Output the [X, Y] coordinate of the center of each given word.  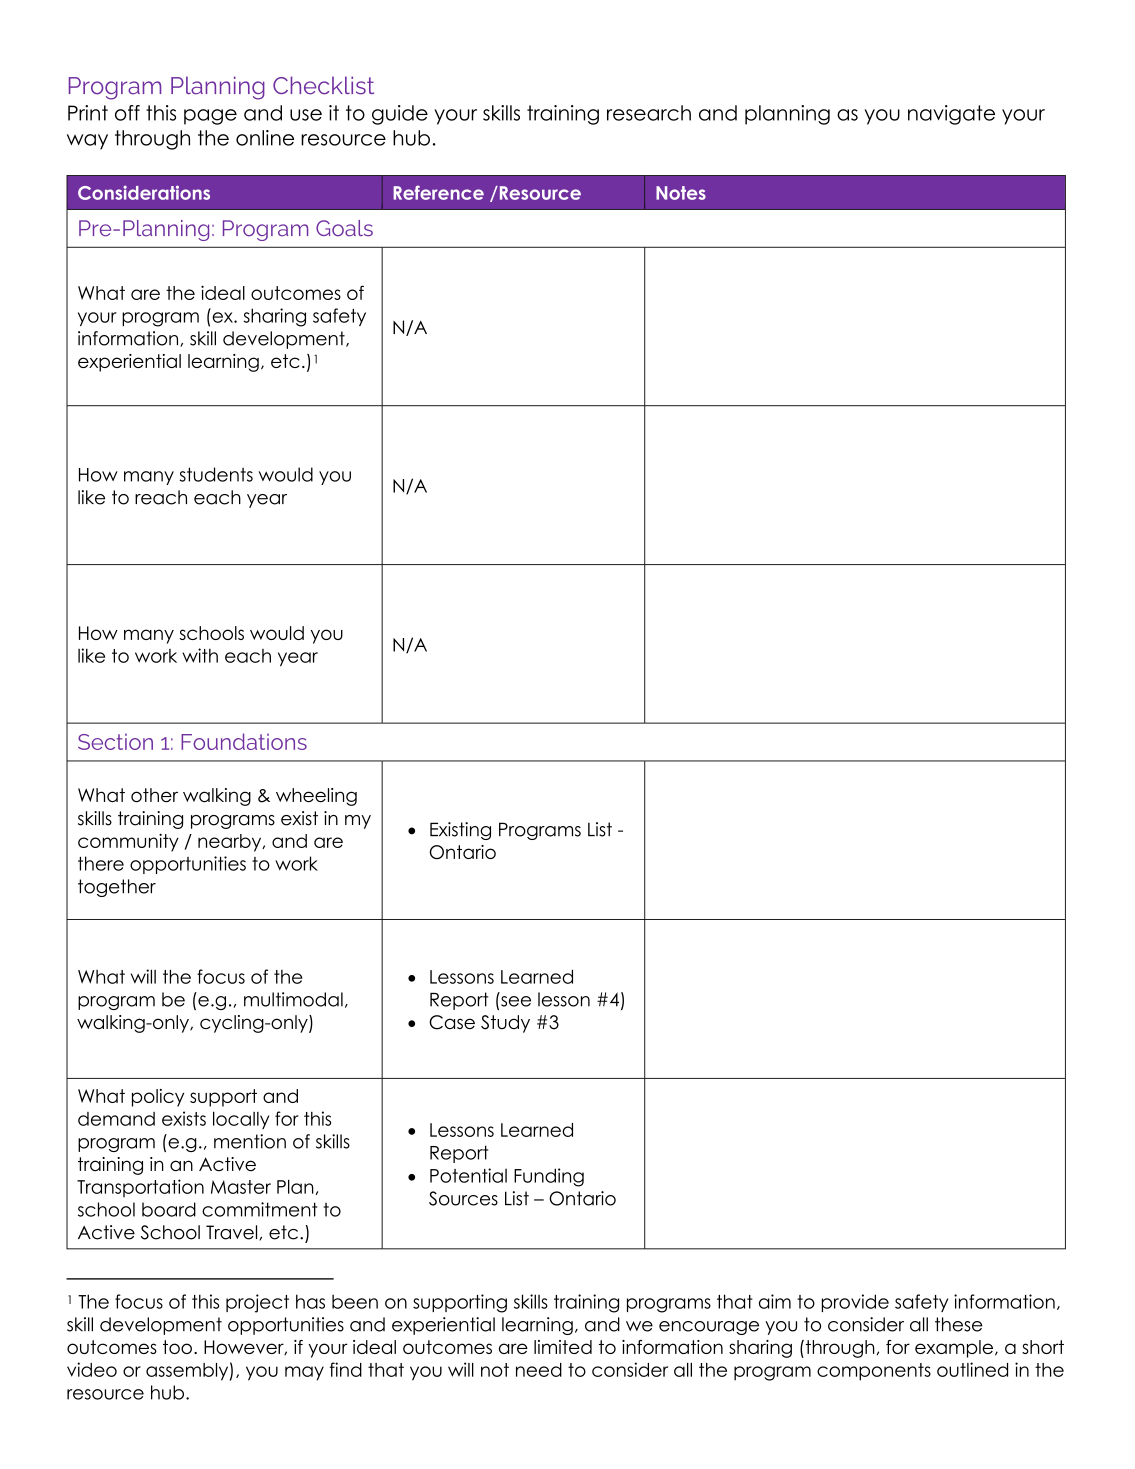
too [177, 1347]
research [649, 113]
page [210, 117]
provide [855, 1303]
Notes [681, 193]
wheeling [316, 797]
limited [563, 1347]
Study [505, 1024]
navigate [951, 115]
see [516, 1001]
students [216, 474]
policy [158, 1098]
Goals [344, 228]
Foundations [244, 741]
